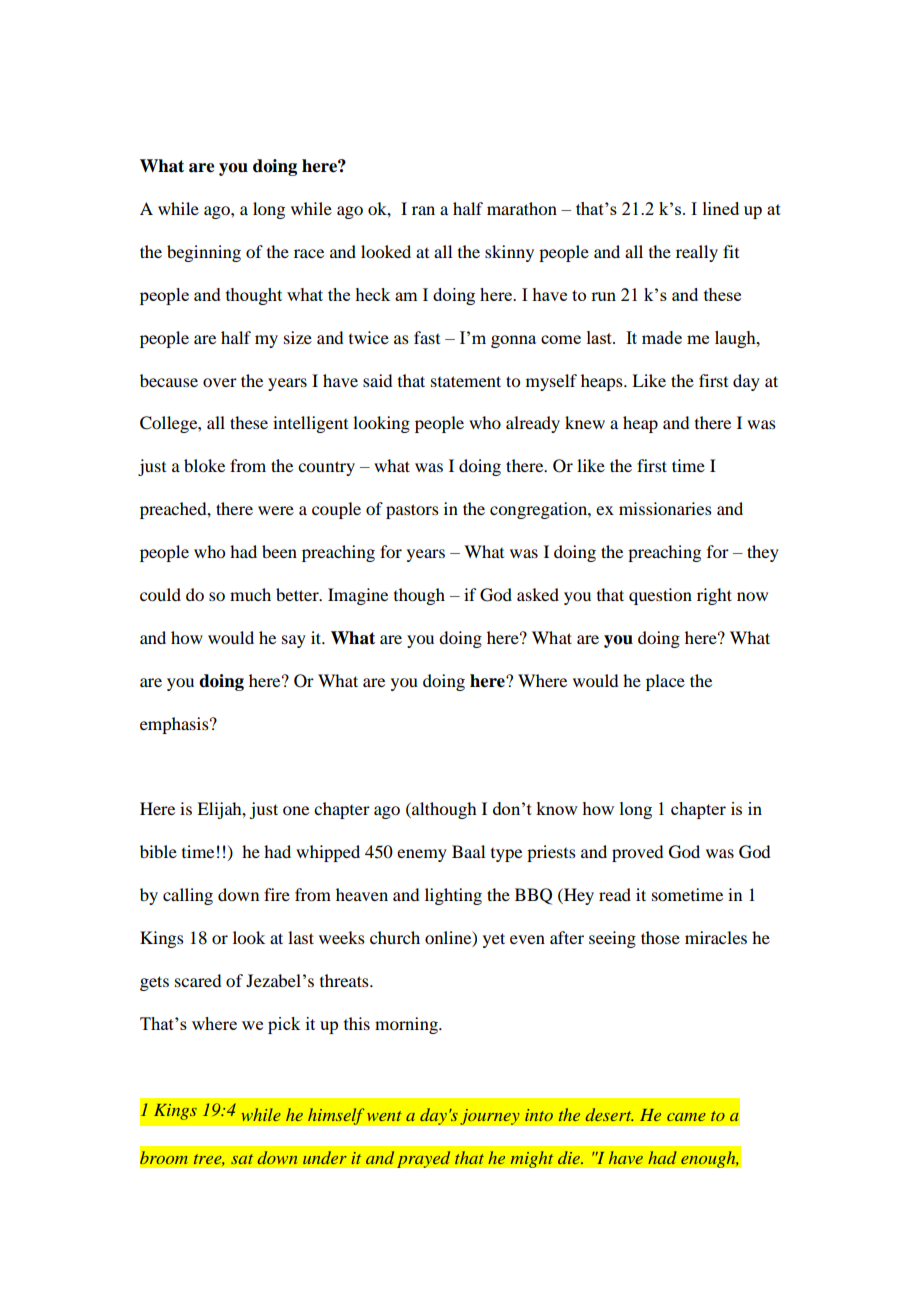  What do you see at coordinates (204, 253) in the image?
I see `beginning` at bounding box center [204, 253].
